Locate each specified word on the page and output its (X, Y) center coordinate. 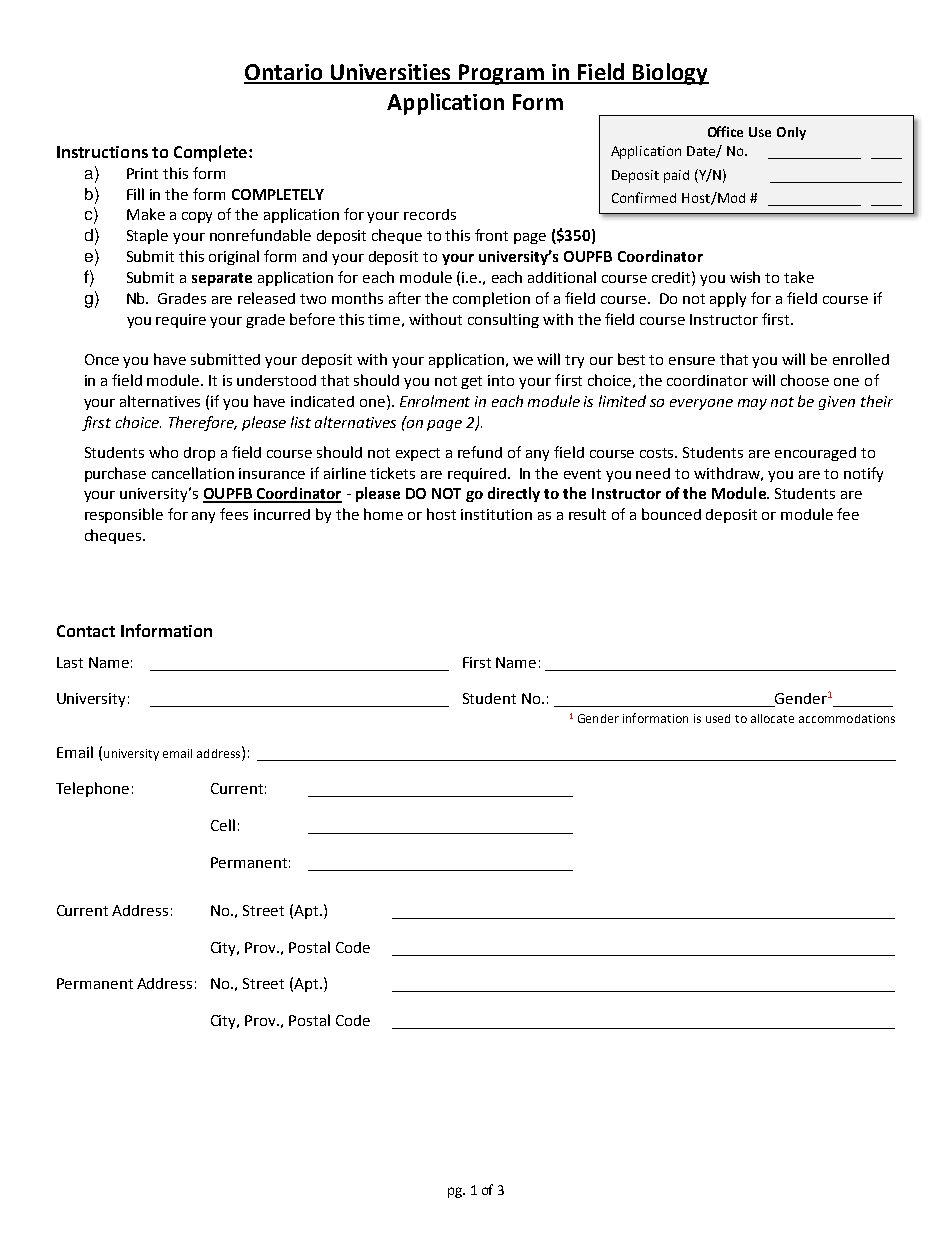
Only (791, 133)
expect (418, 454)
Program (501, 74)
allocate (772, 718)
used (718, 718)
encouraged (815, 454)
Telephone (92, 789)
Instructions (102, 152)
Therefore (203, 423)
